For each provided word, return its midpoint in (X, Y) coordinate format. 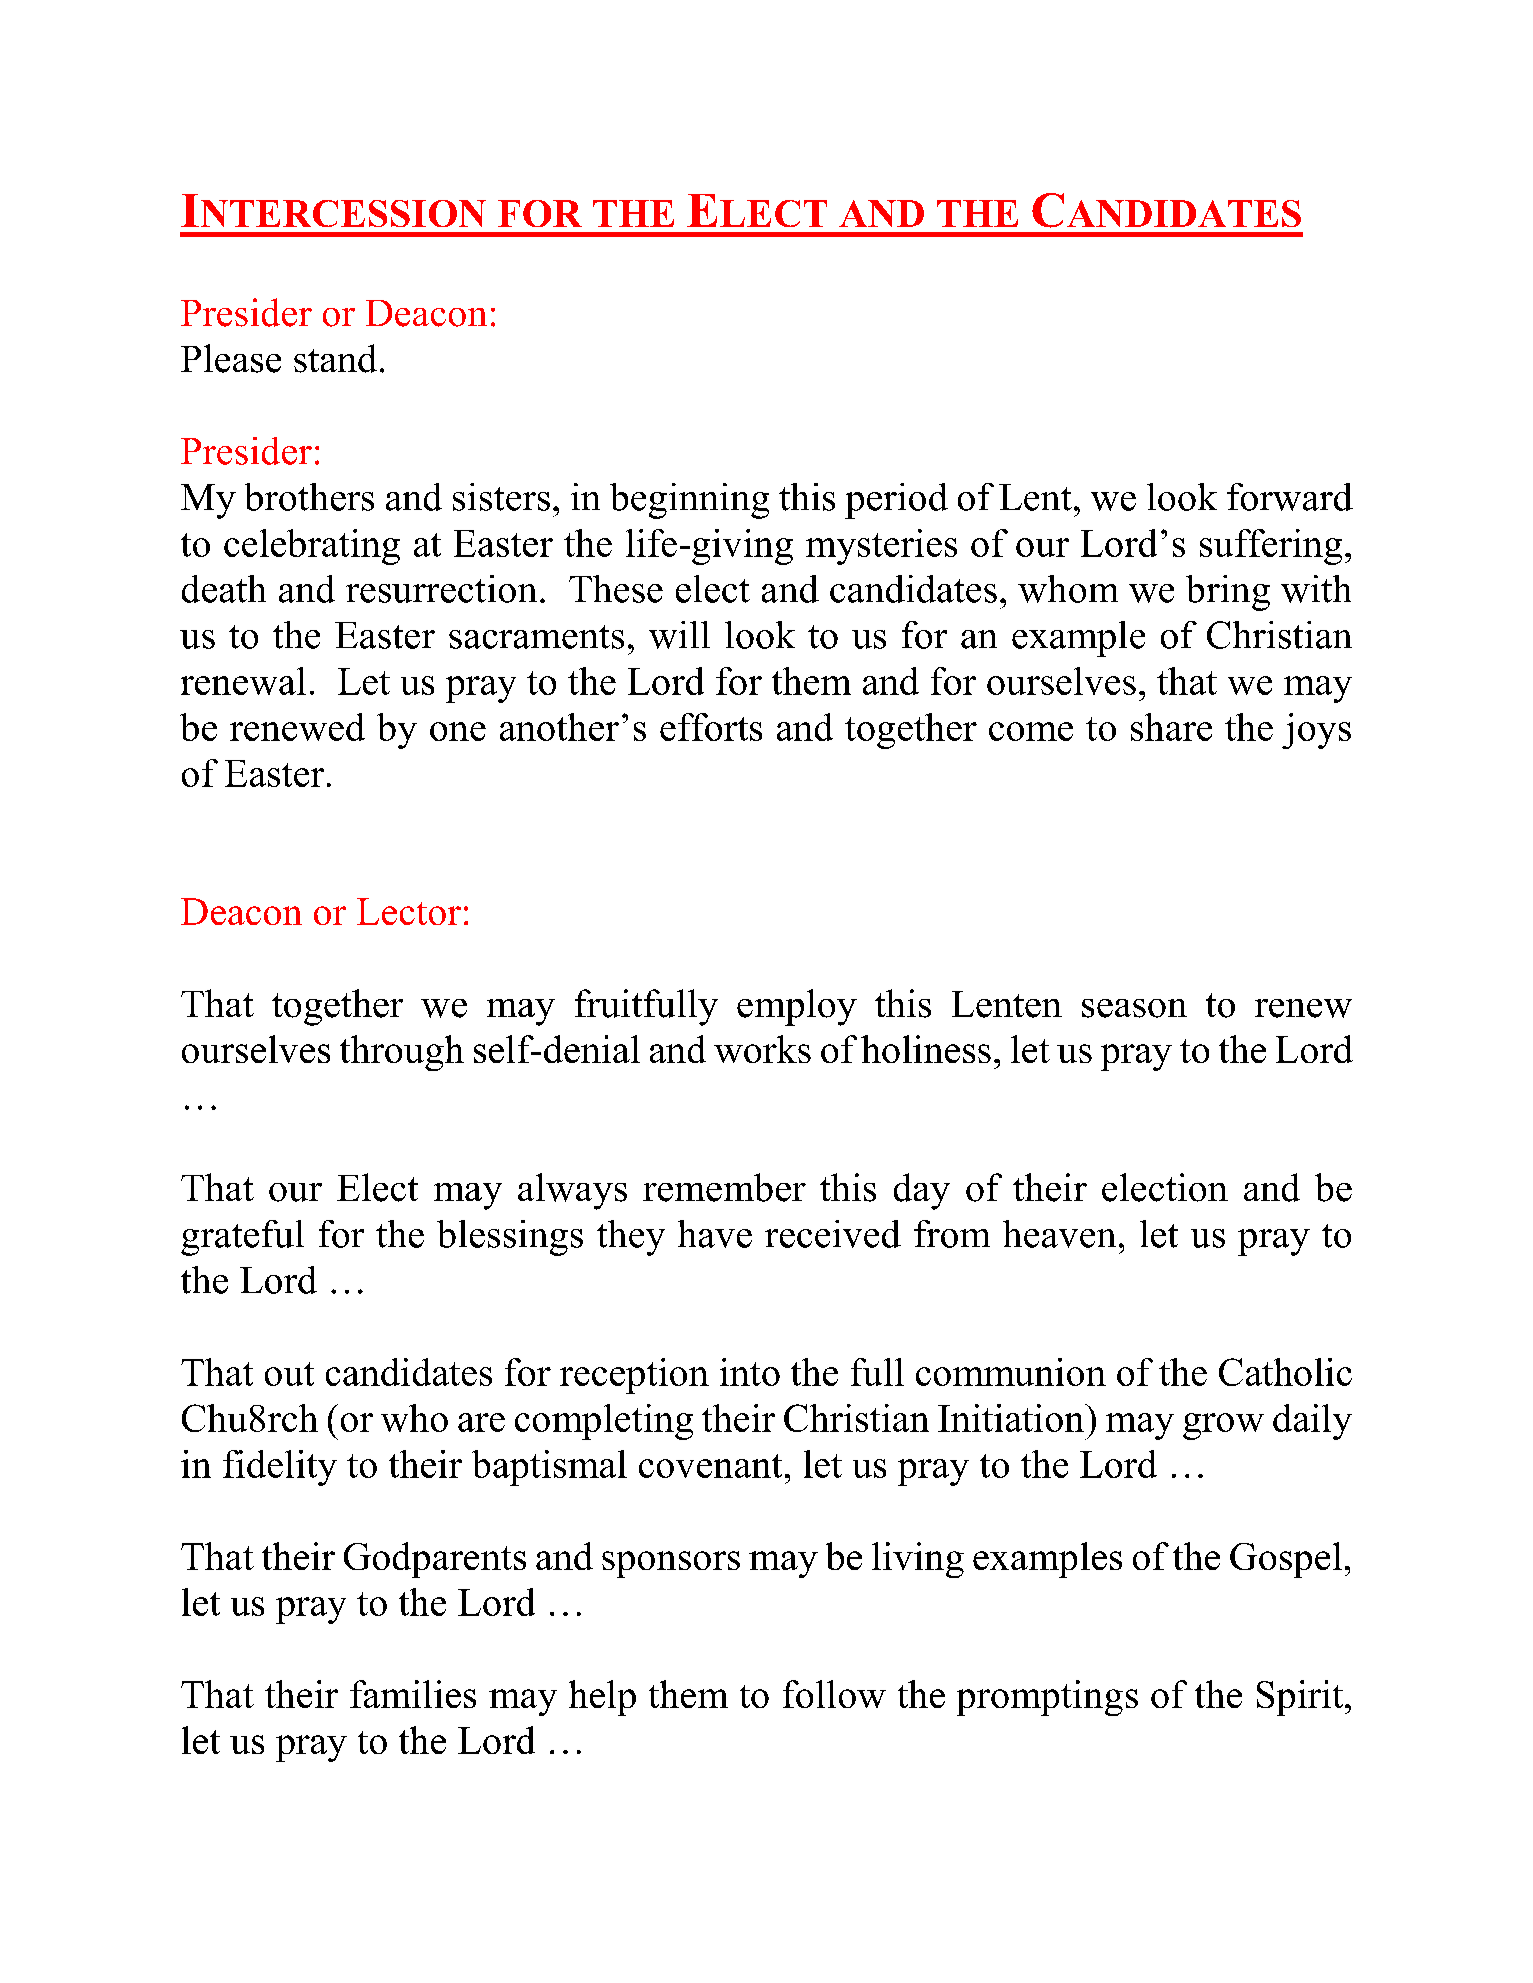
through (402, 1053)
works (762, 1049)
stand (335, 358)
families (413, 1694)
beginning (689, 501)
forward (1290, 497)
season (1134, 1008)
